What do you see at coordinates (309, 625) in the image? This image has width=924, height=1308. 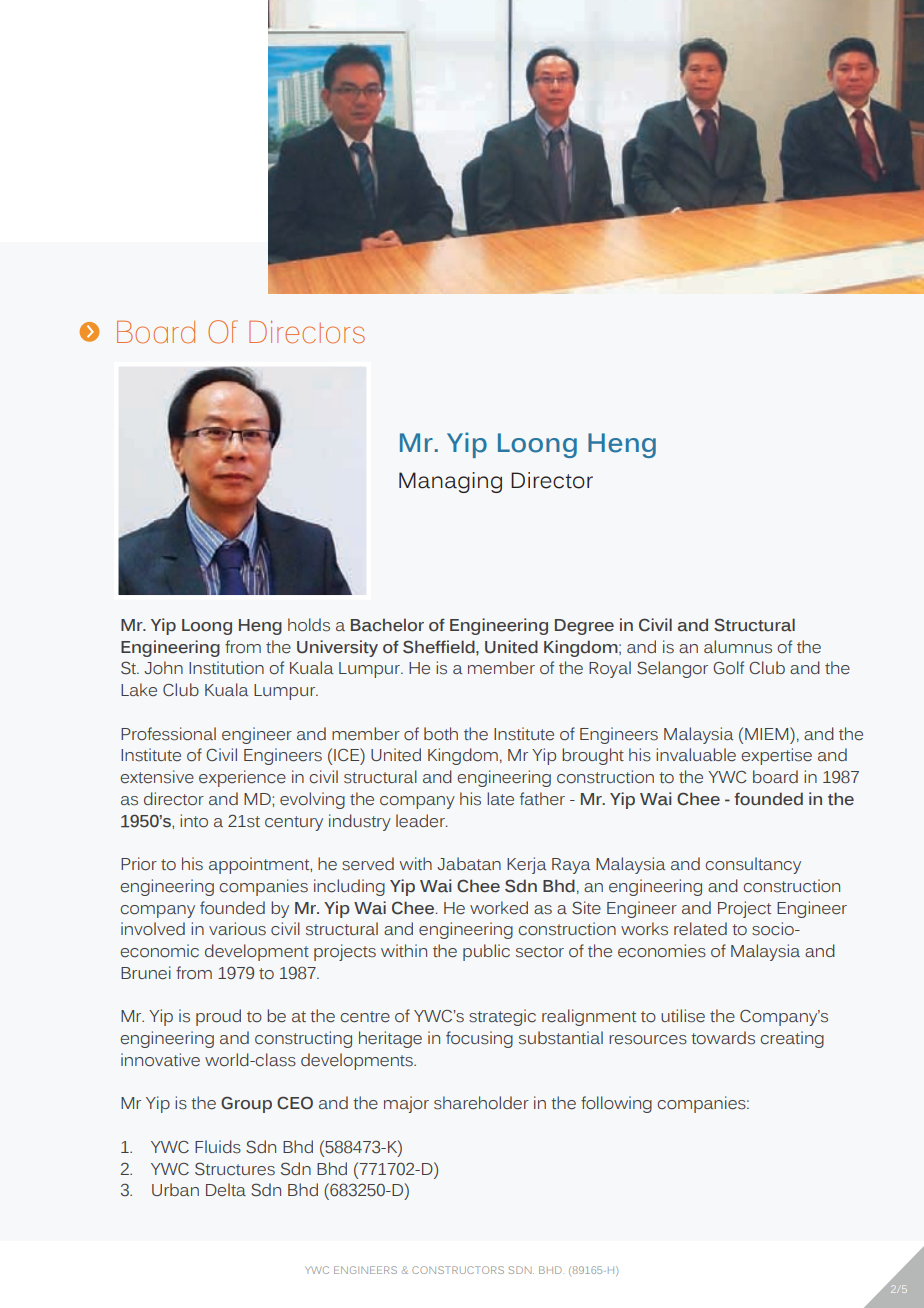 I see `holds` at bounding box center [309, 625].
